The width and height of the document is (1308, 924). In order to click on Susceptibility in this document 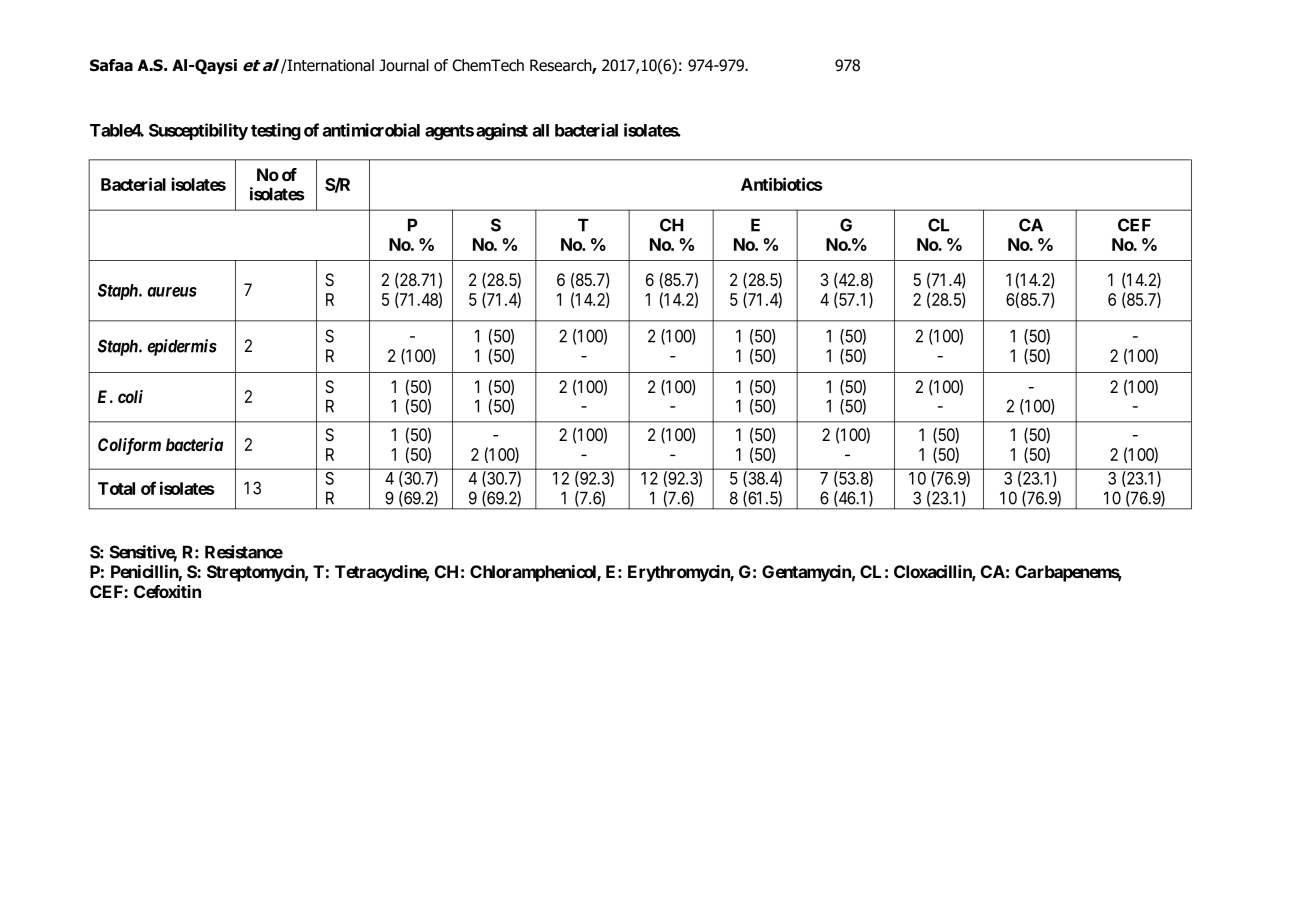, I will do `click(198, 131)`.
